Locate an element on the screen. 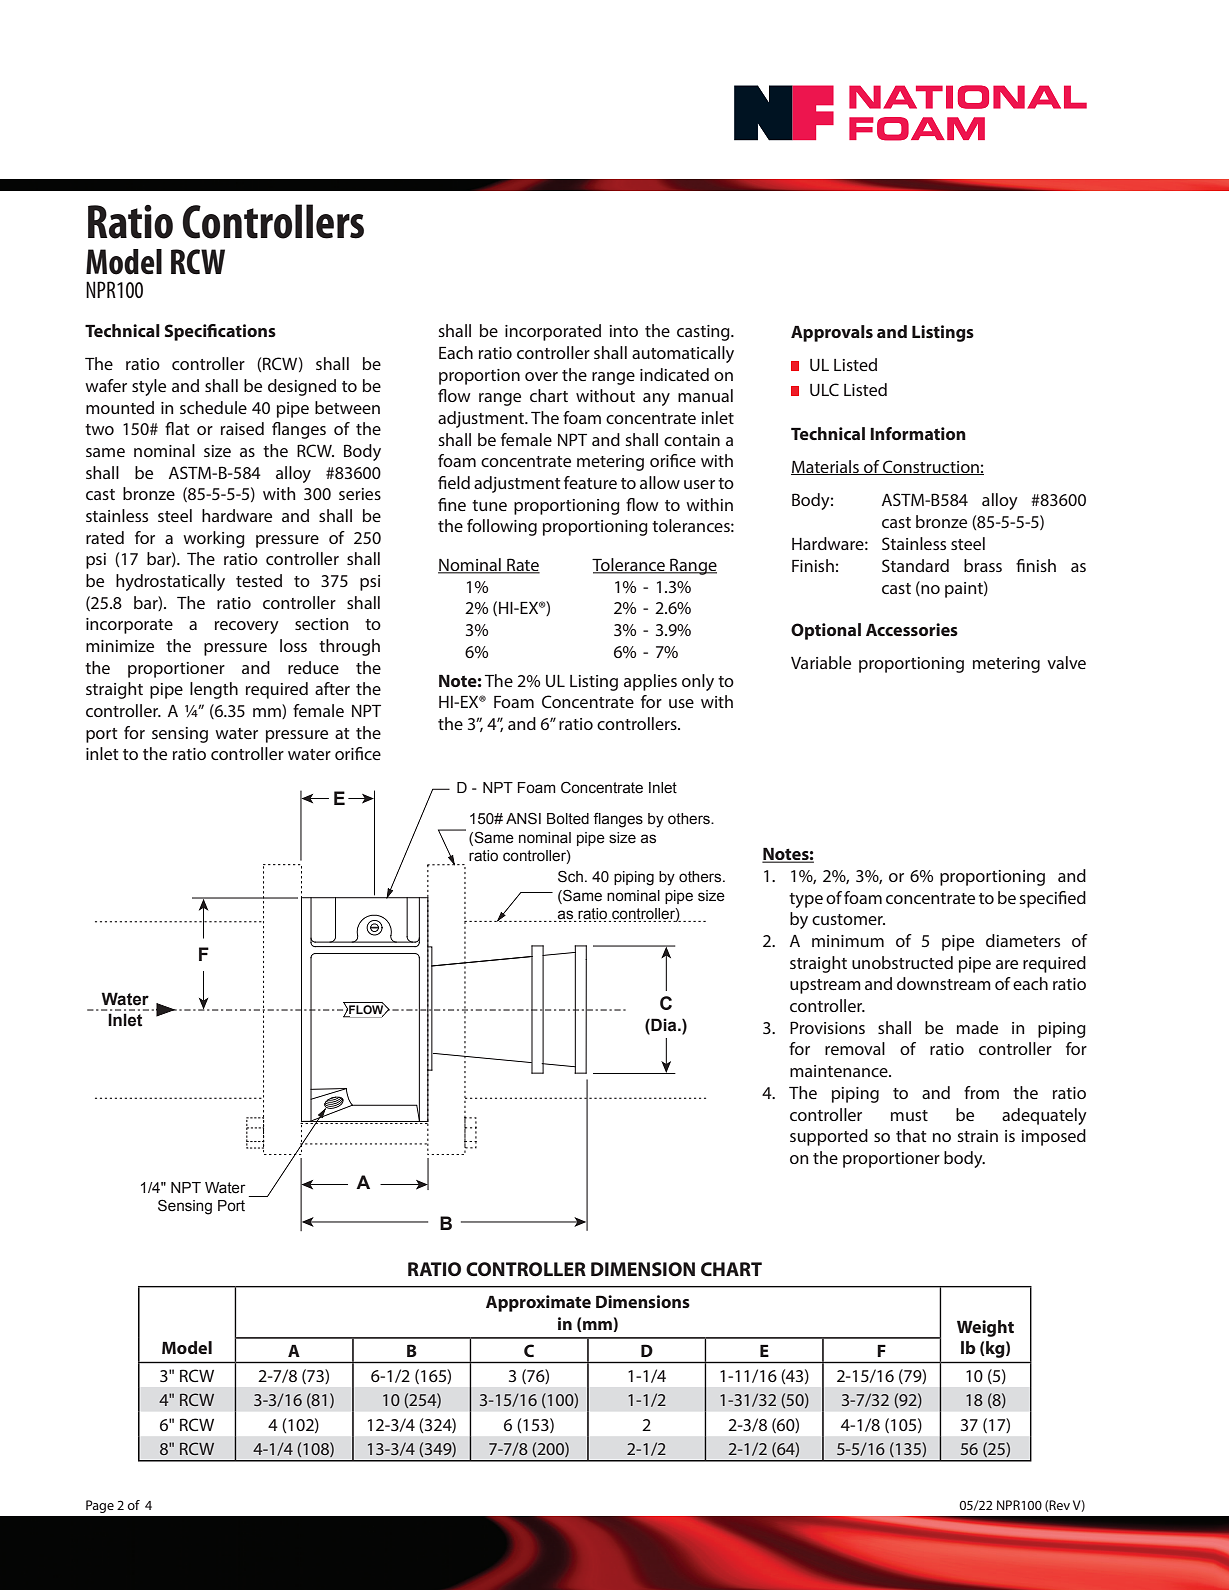 Image resolution: width=1229 pixels, height=1590 pixels. into is located at coordinates (623, 331).
